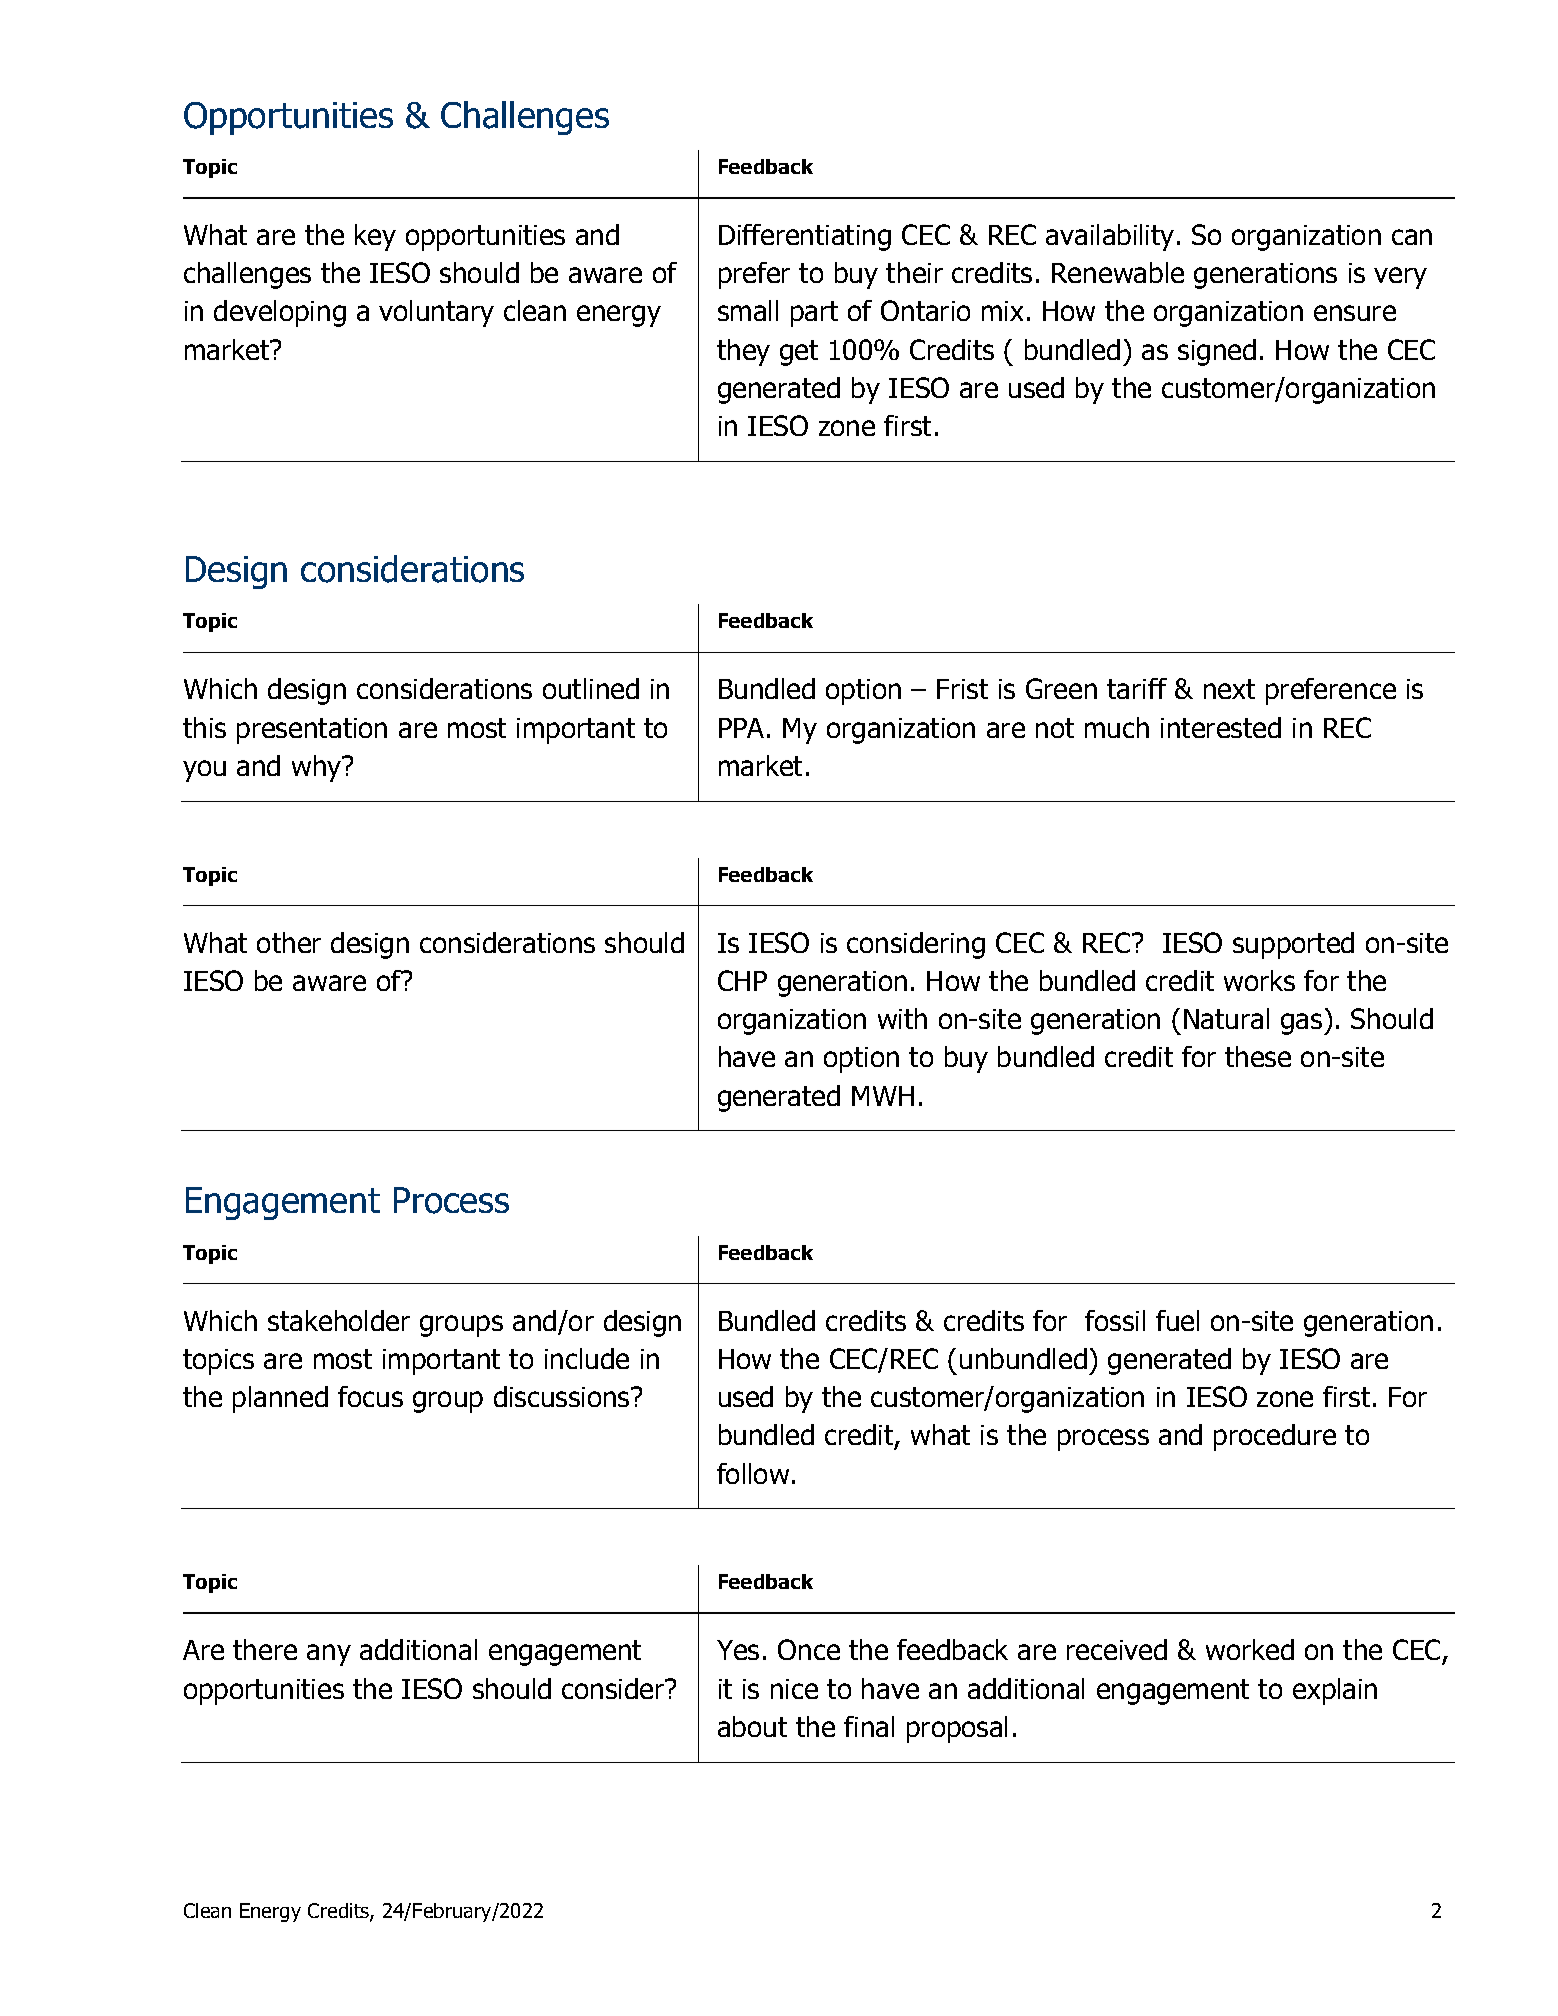  I want to click on MWH, so click(883, 1096).
